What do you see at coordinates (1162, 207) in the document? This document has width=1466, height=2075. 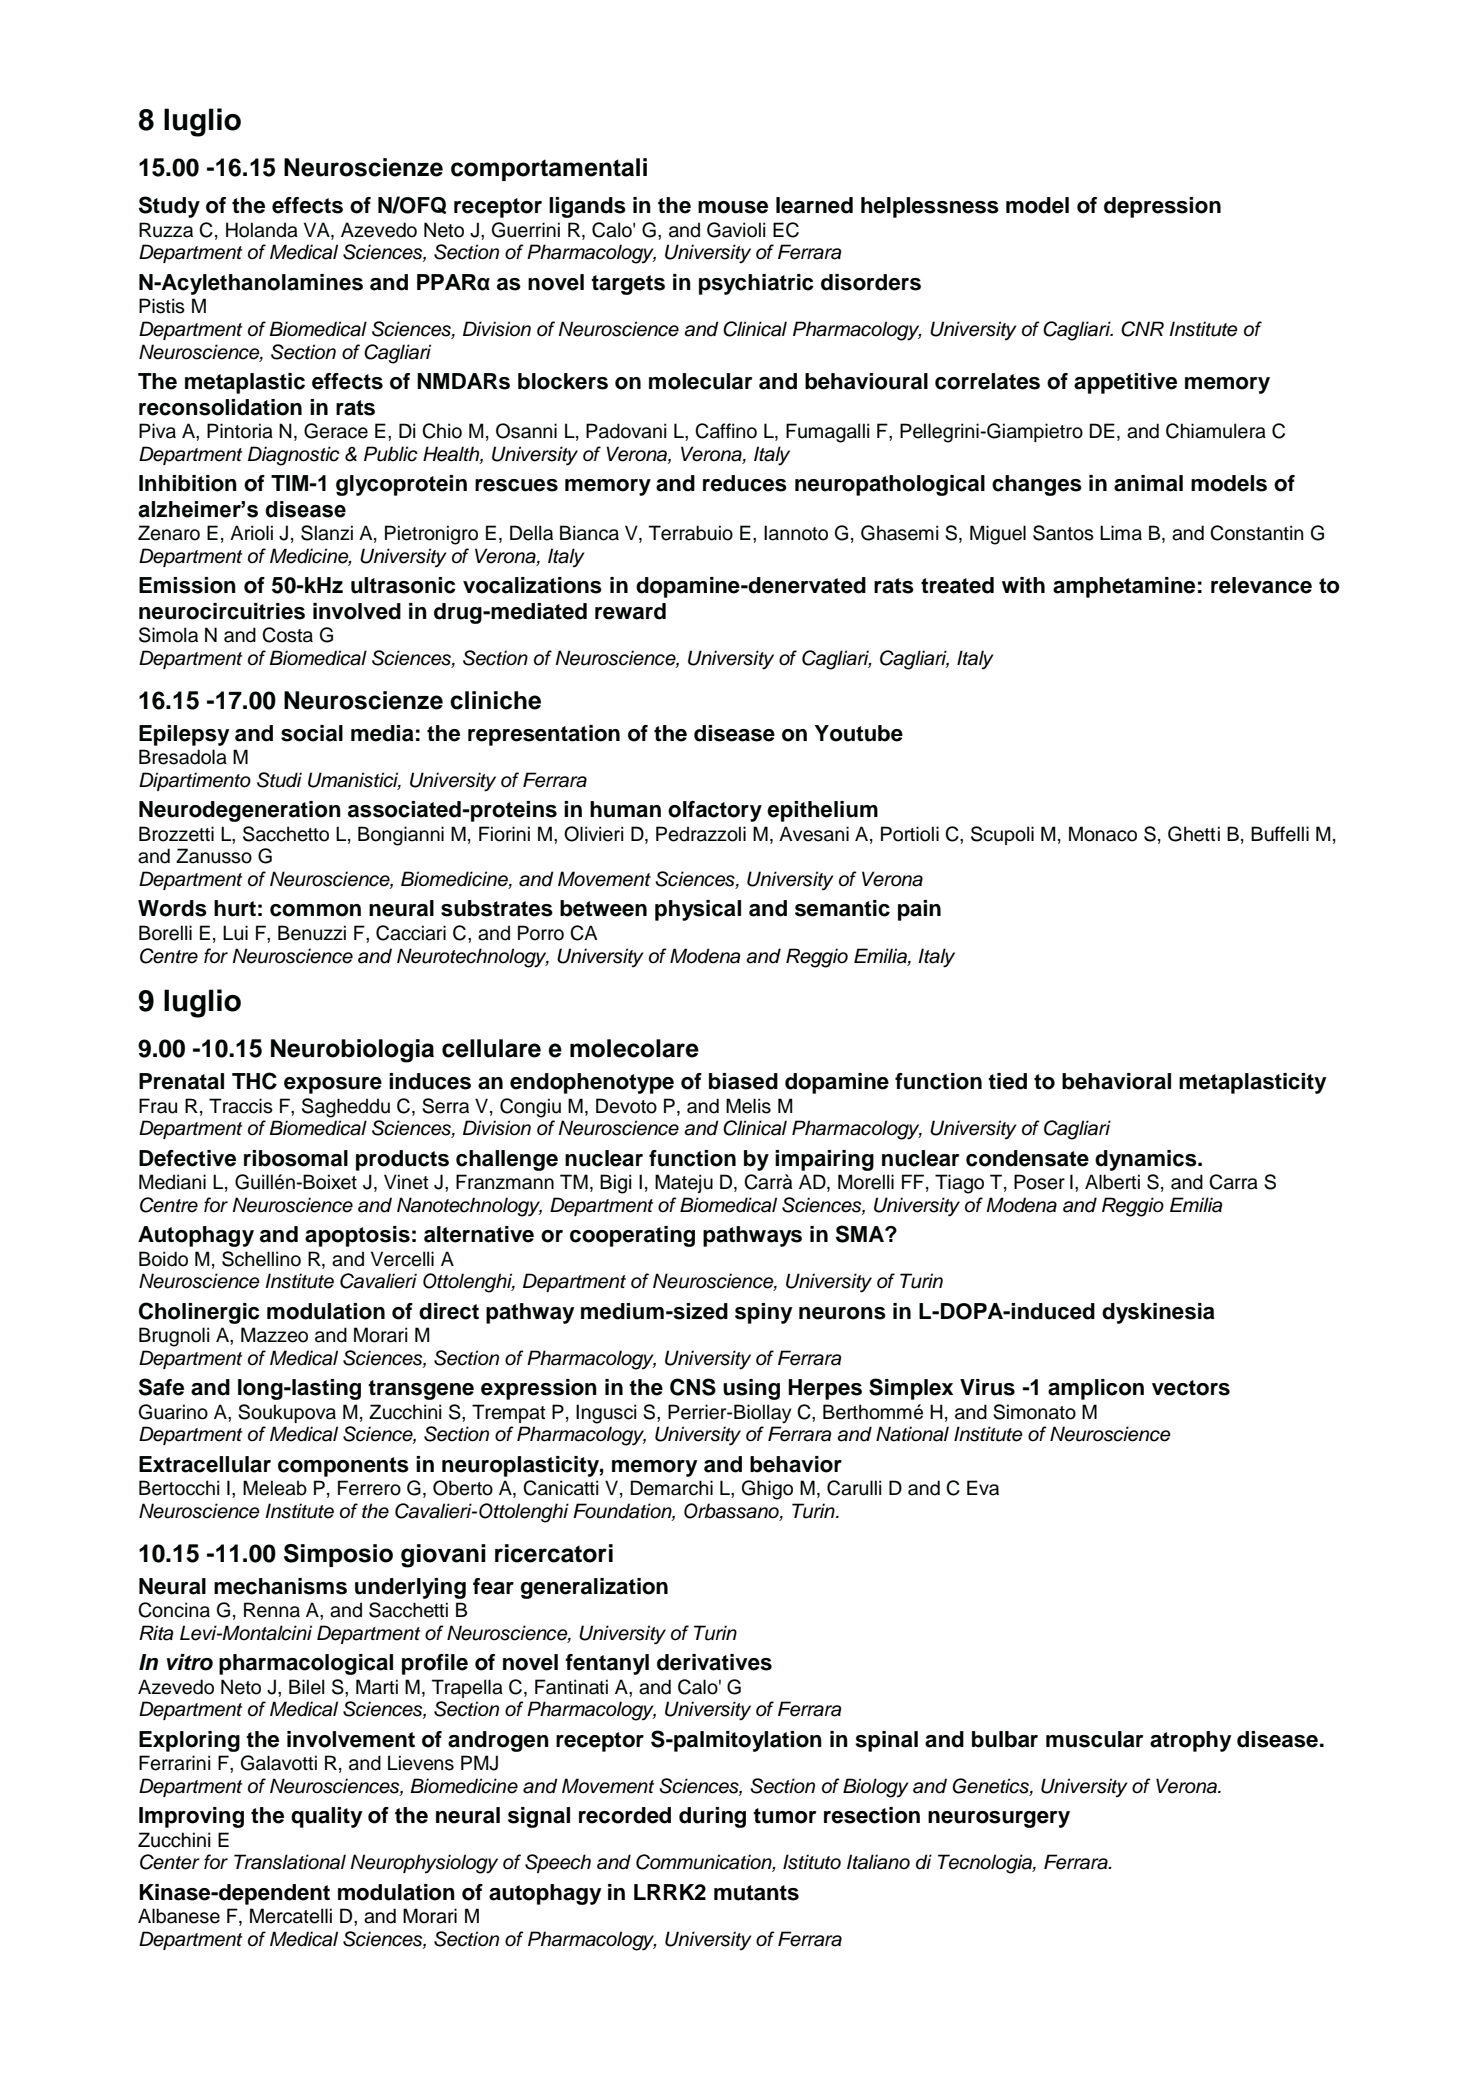 I see `depression` at bounding box center [1162, 207].
